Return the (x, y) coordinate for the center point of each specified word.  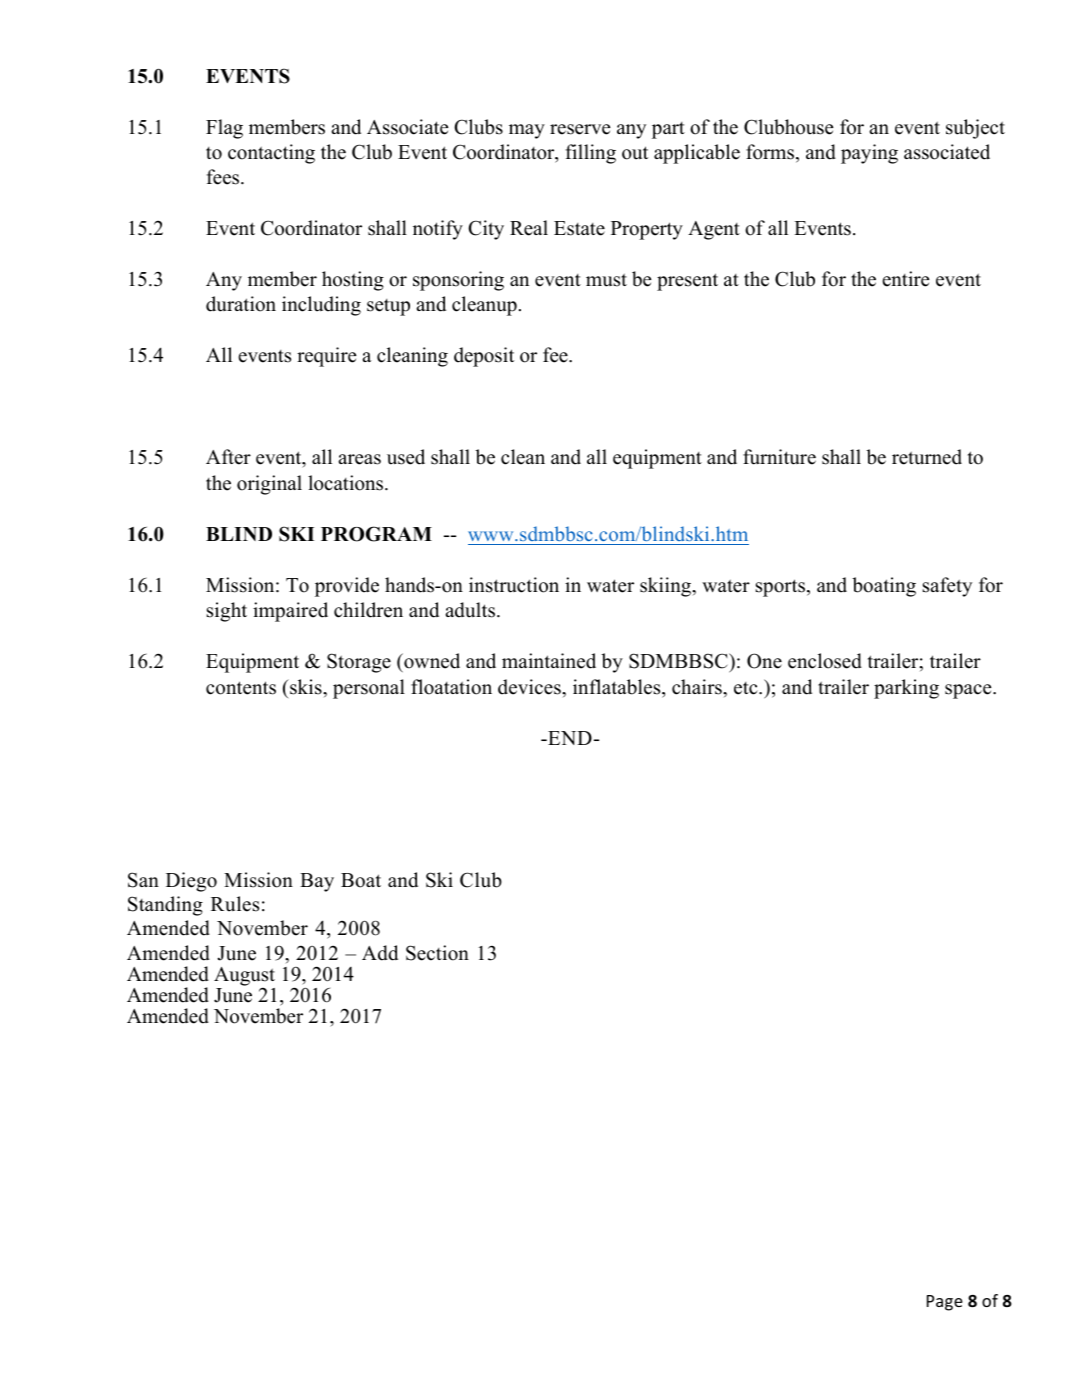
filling (591, 154)
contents (241, 688)
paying (869, 154)
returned (927, 457)
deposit (484, 357)
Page (945, 1303)
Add (380, 953)
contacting (271, 154)
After (228, 457)
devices (530, 687)
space (969, 691)
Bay (317, 882)
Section (437, 953)
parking (906, 689)
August (244, 978)
